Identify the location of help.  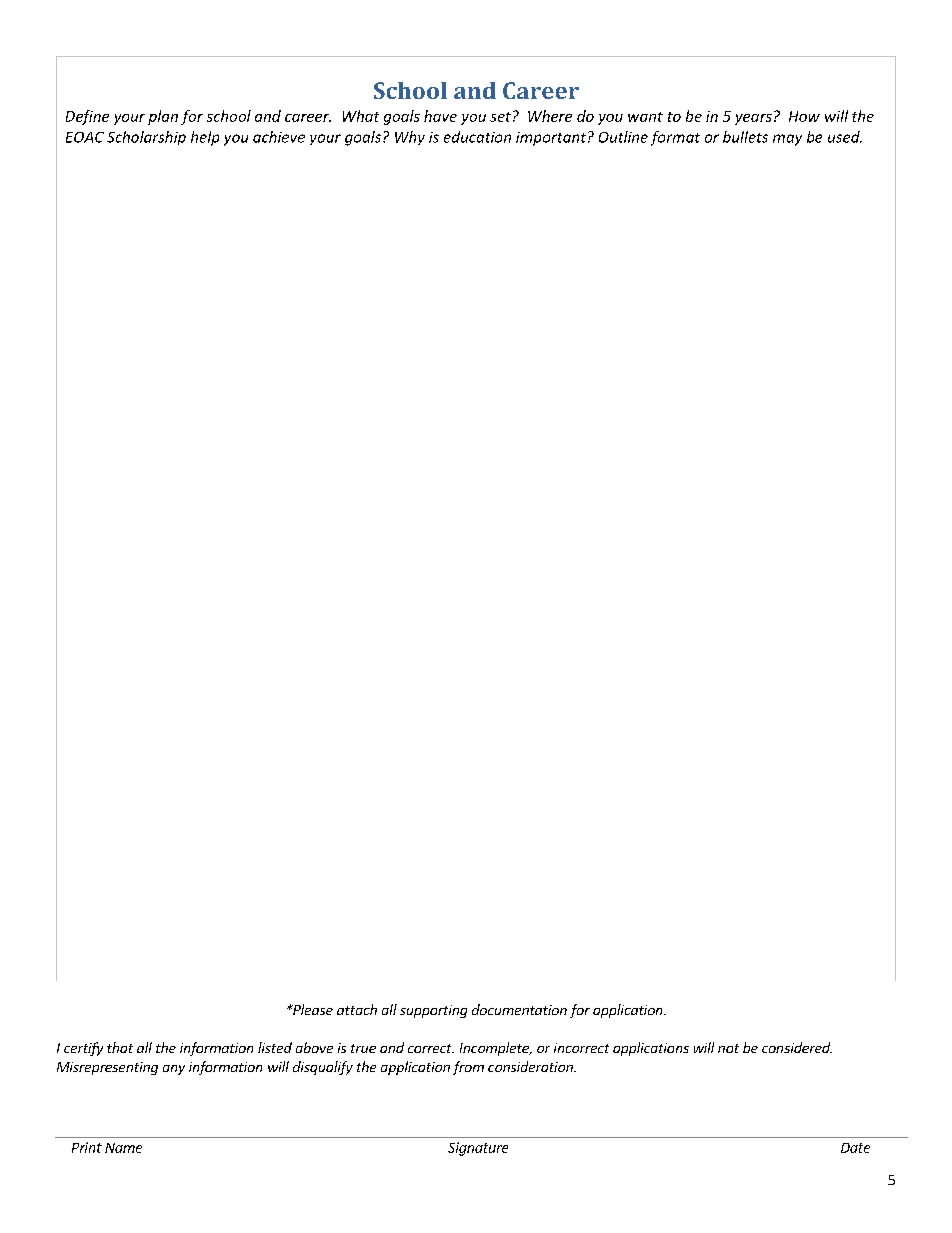
(205, 138).
